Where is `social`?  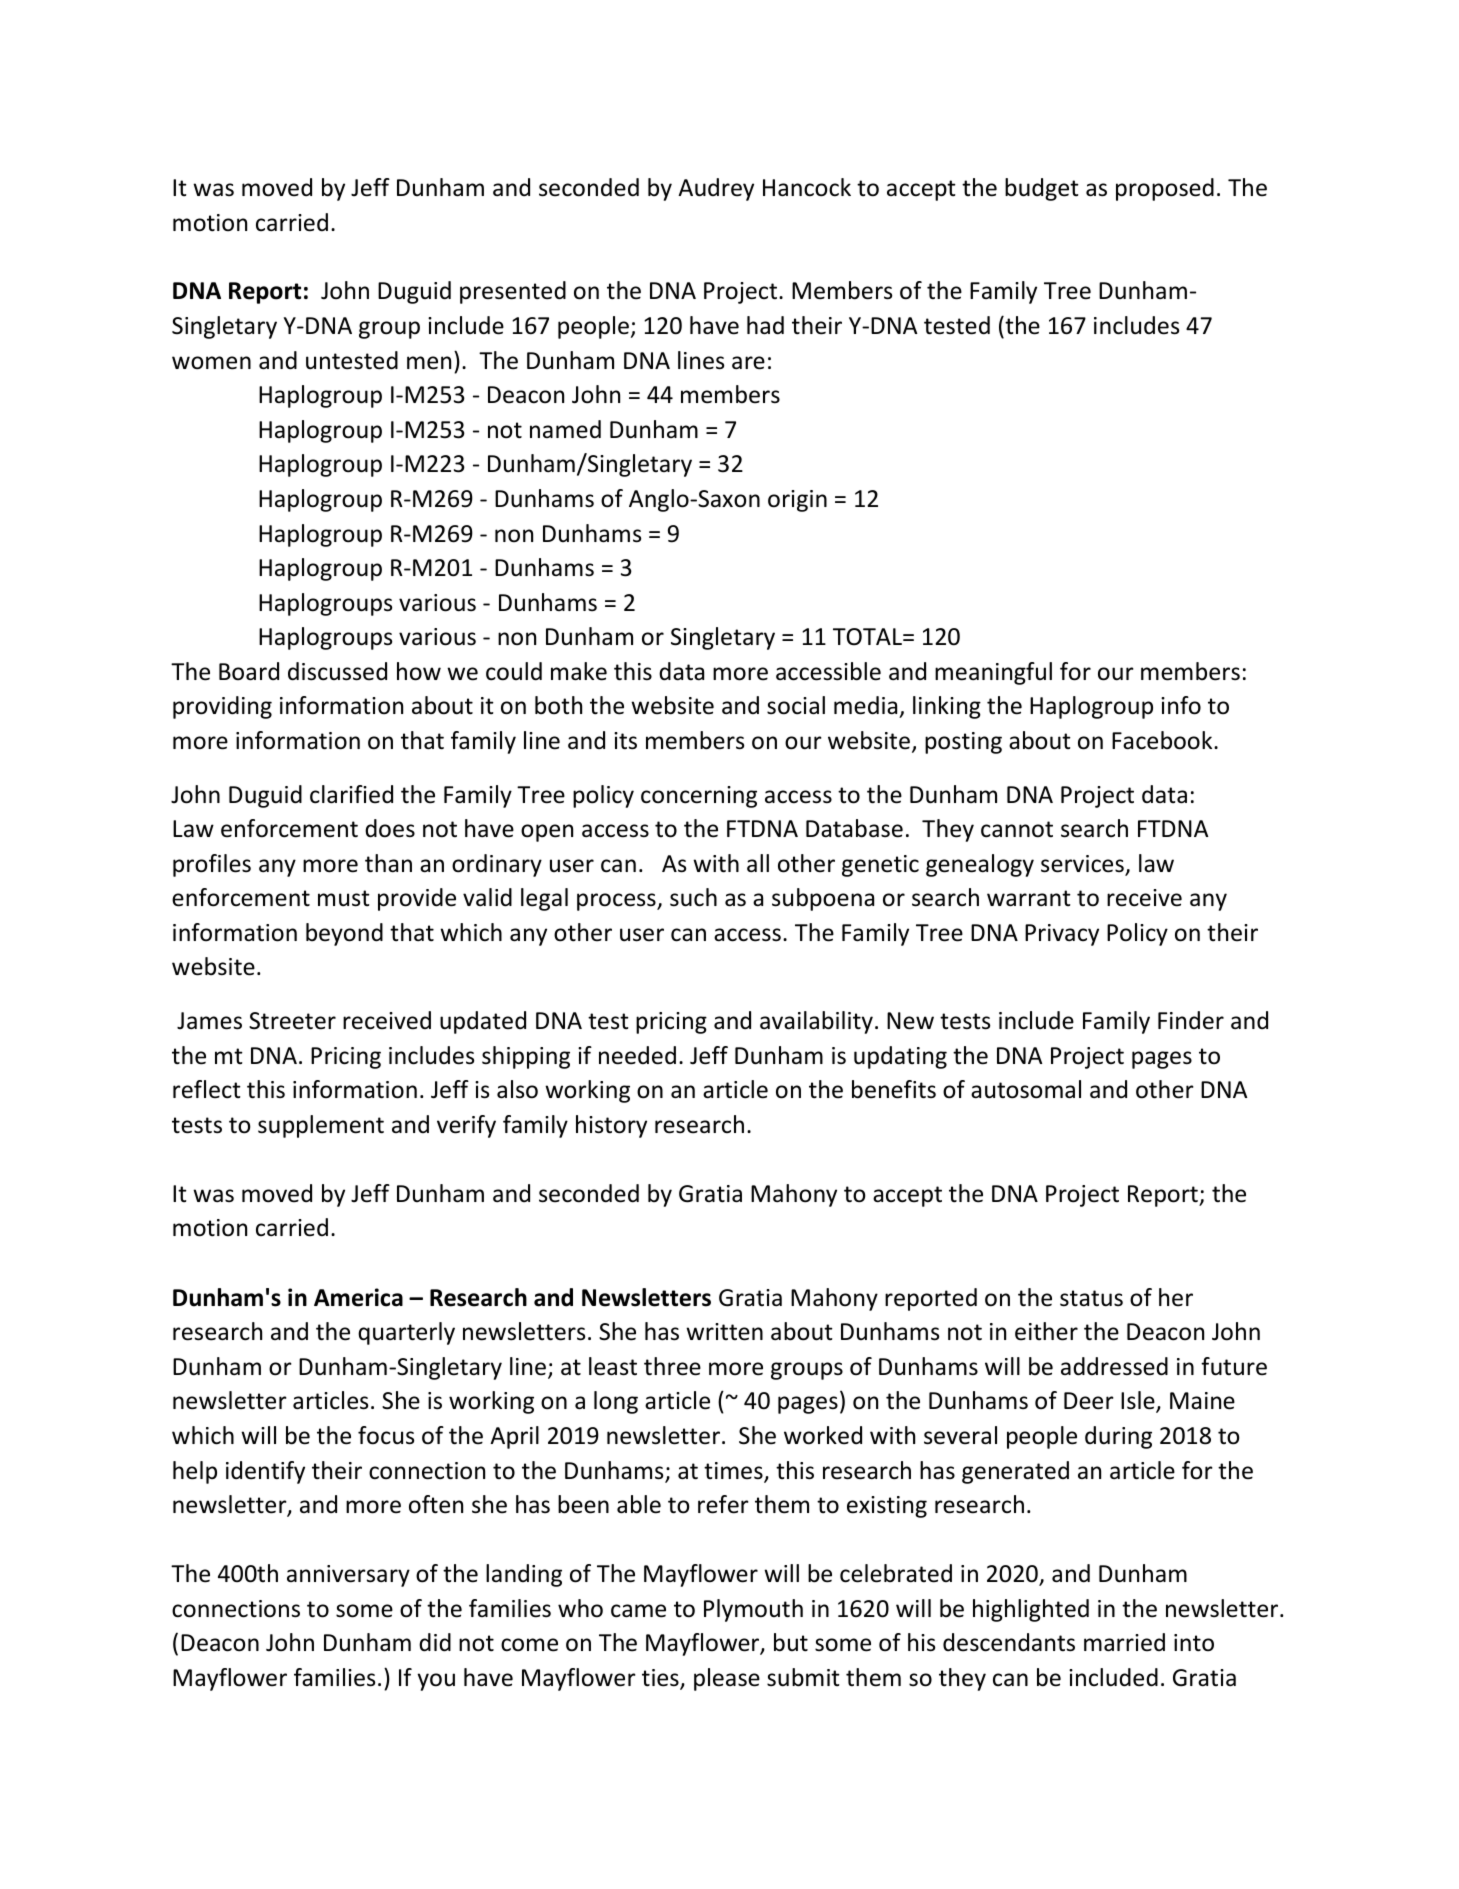 social is located at coordinates (796, 705).
